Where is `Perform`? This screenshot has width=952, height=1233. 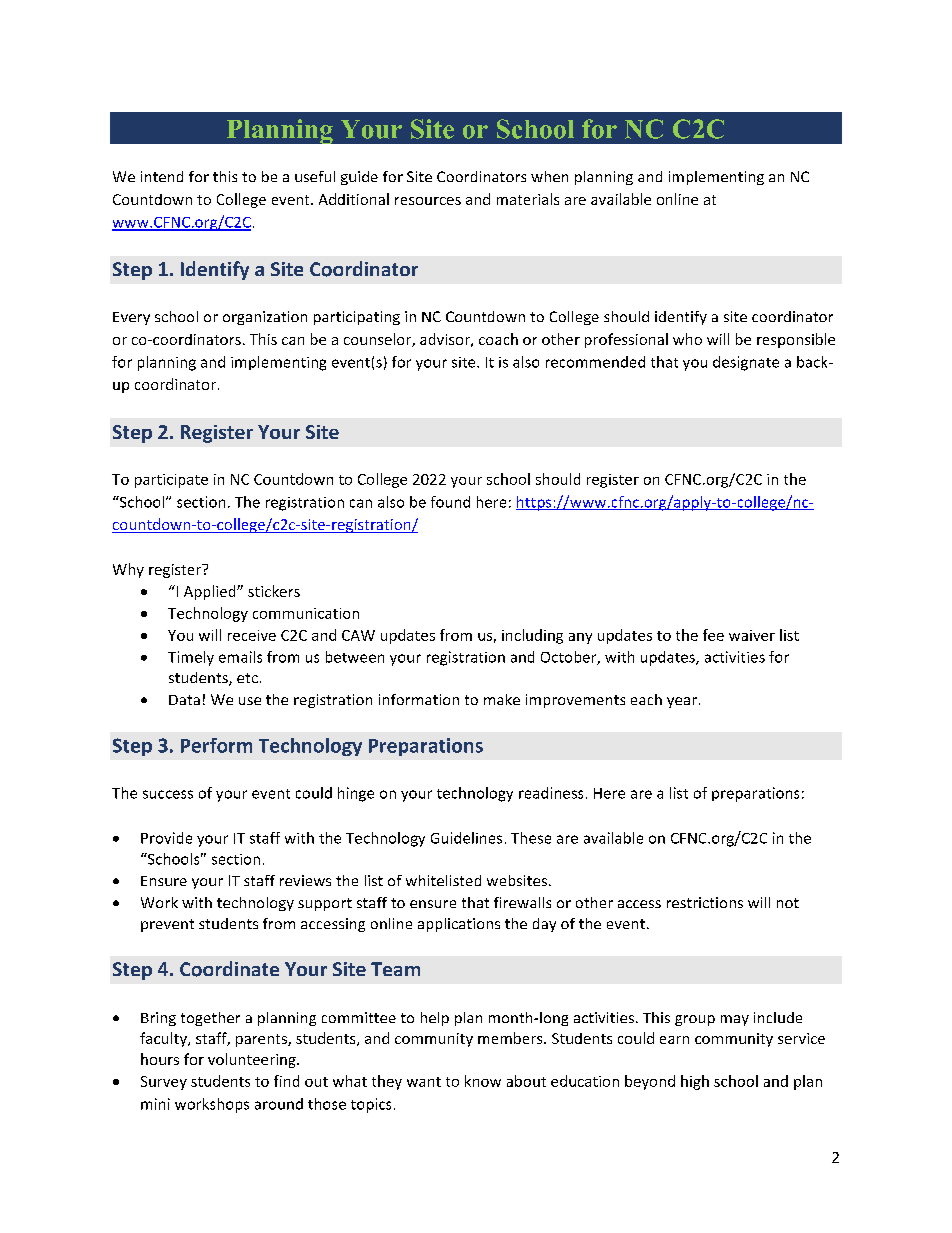 Perform is located at coordinates (216, 745).
